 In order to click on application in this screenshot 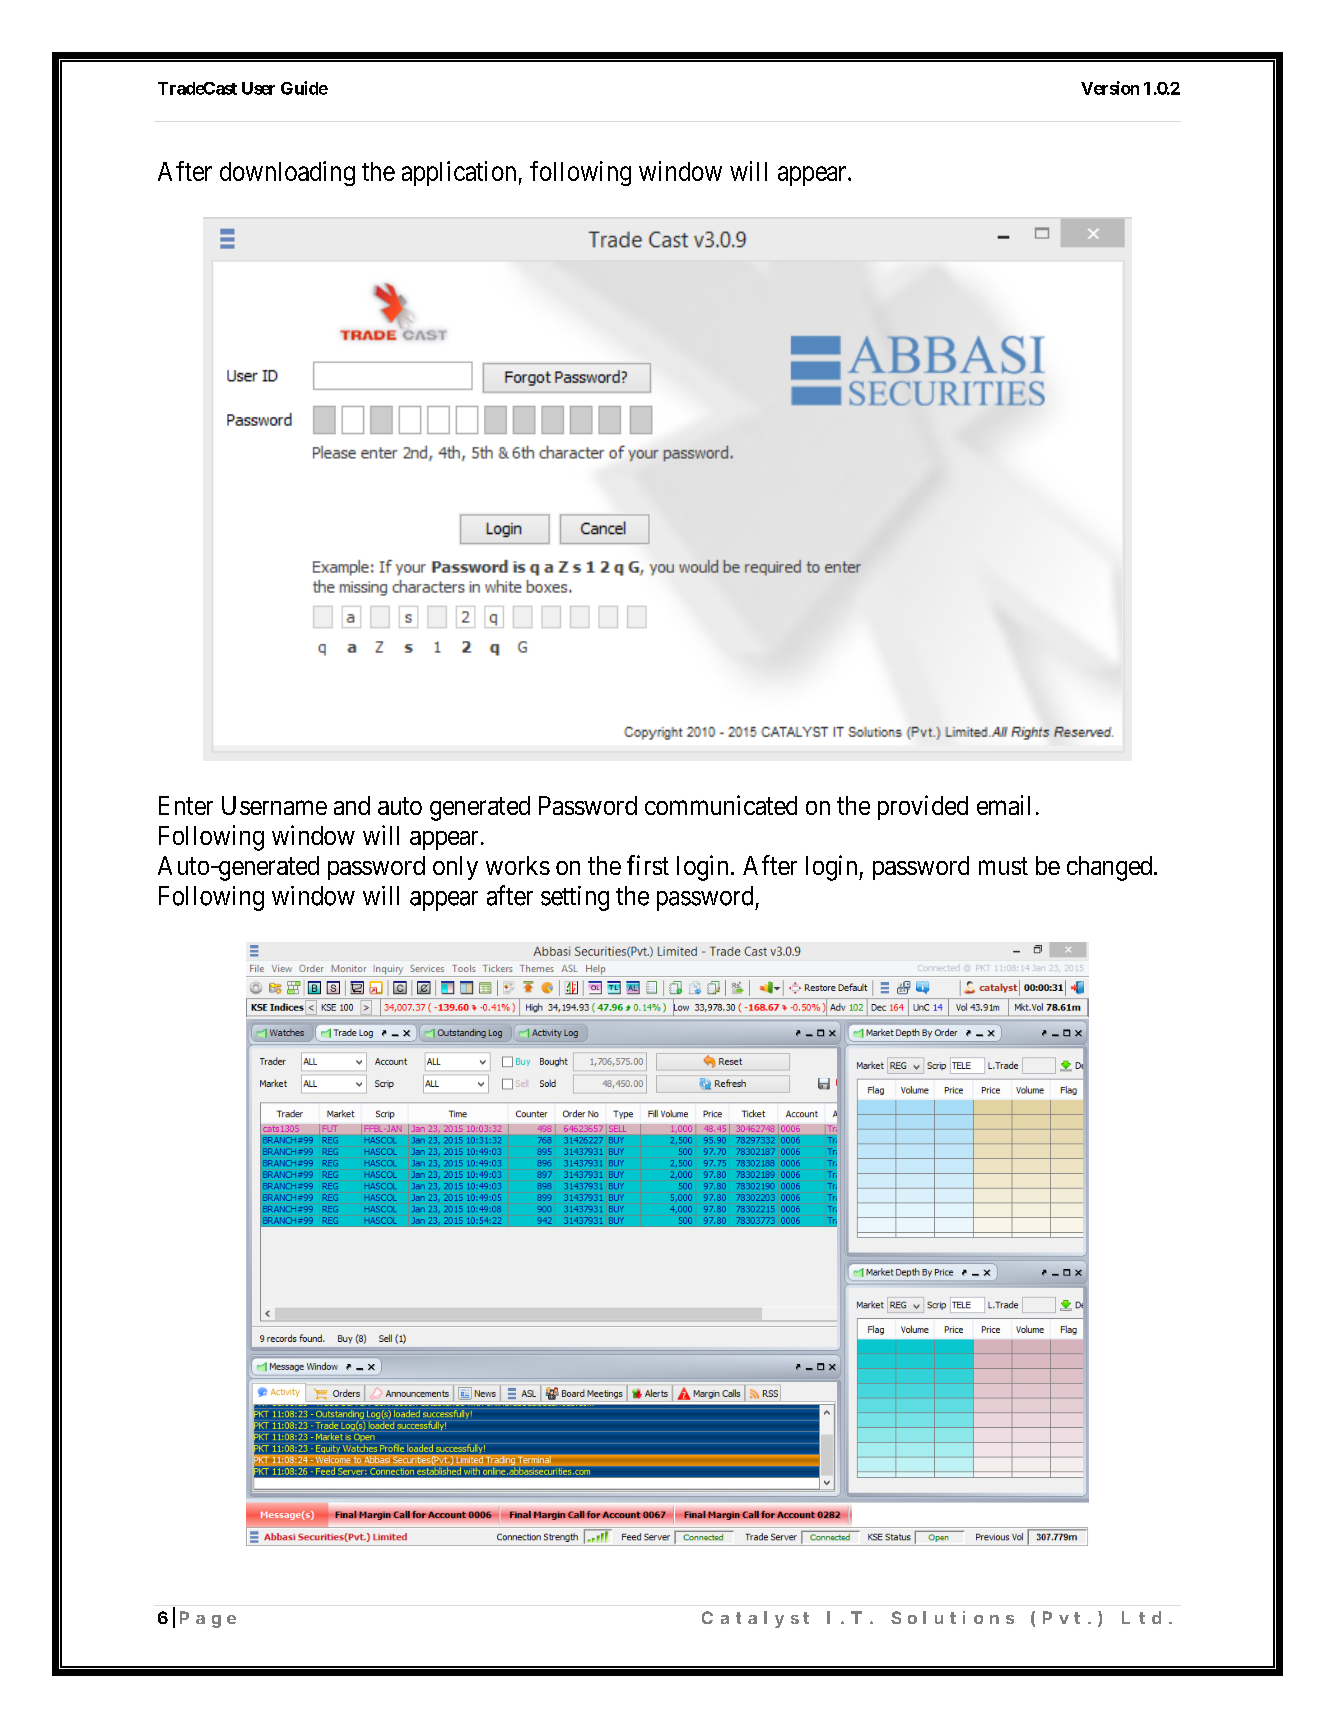, I will do `click(459, 173)`.
